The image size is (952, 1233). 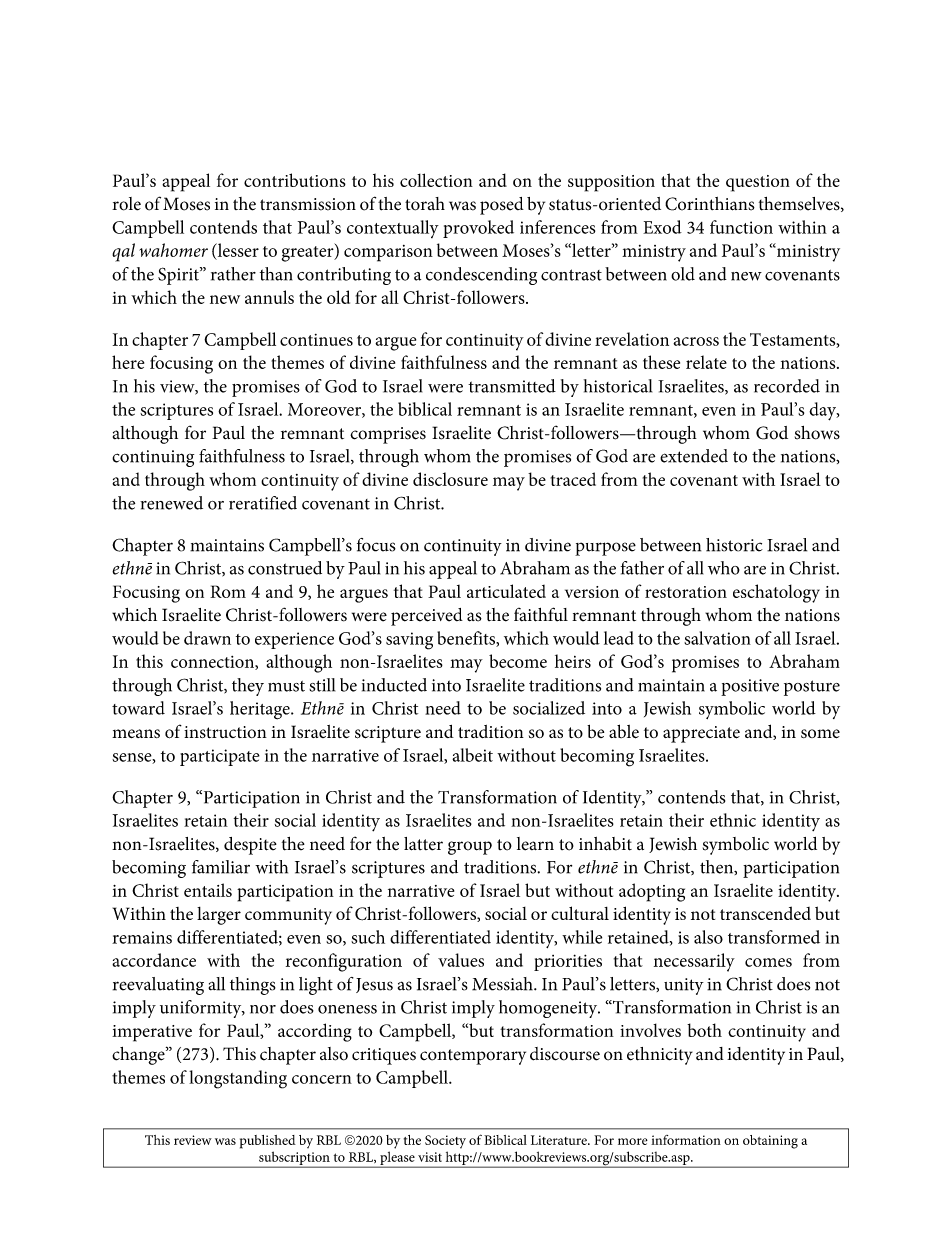 What do you see at coordinates (741, 227) in the image?
I see `function` at bounding box center [741, 227].
